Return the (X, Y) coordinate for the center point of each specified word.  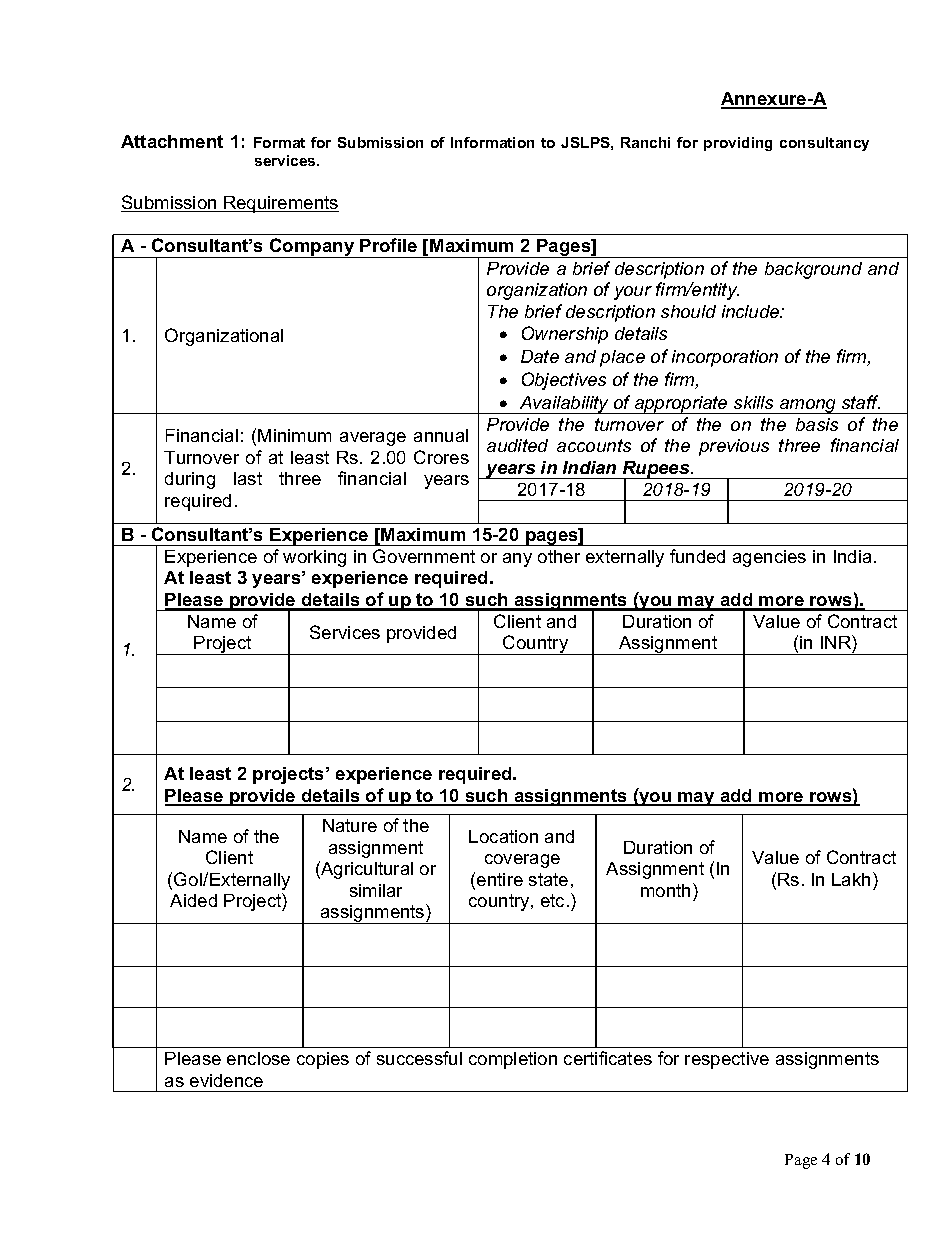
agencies (769, 558)
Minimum (294, 435)
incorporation (725, 358)
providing (738, 144)
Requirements (280, 204)
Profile (388, 245)
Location (503, 836)
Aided (193, 900)
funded (697, 556)
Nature (350, 825)
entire (500, 879)
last (248, 478)
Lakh (851, 879)
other (559, 556)
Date (540, 356)
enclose (258, 1058)
